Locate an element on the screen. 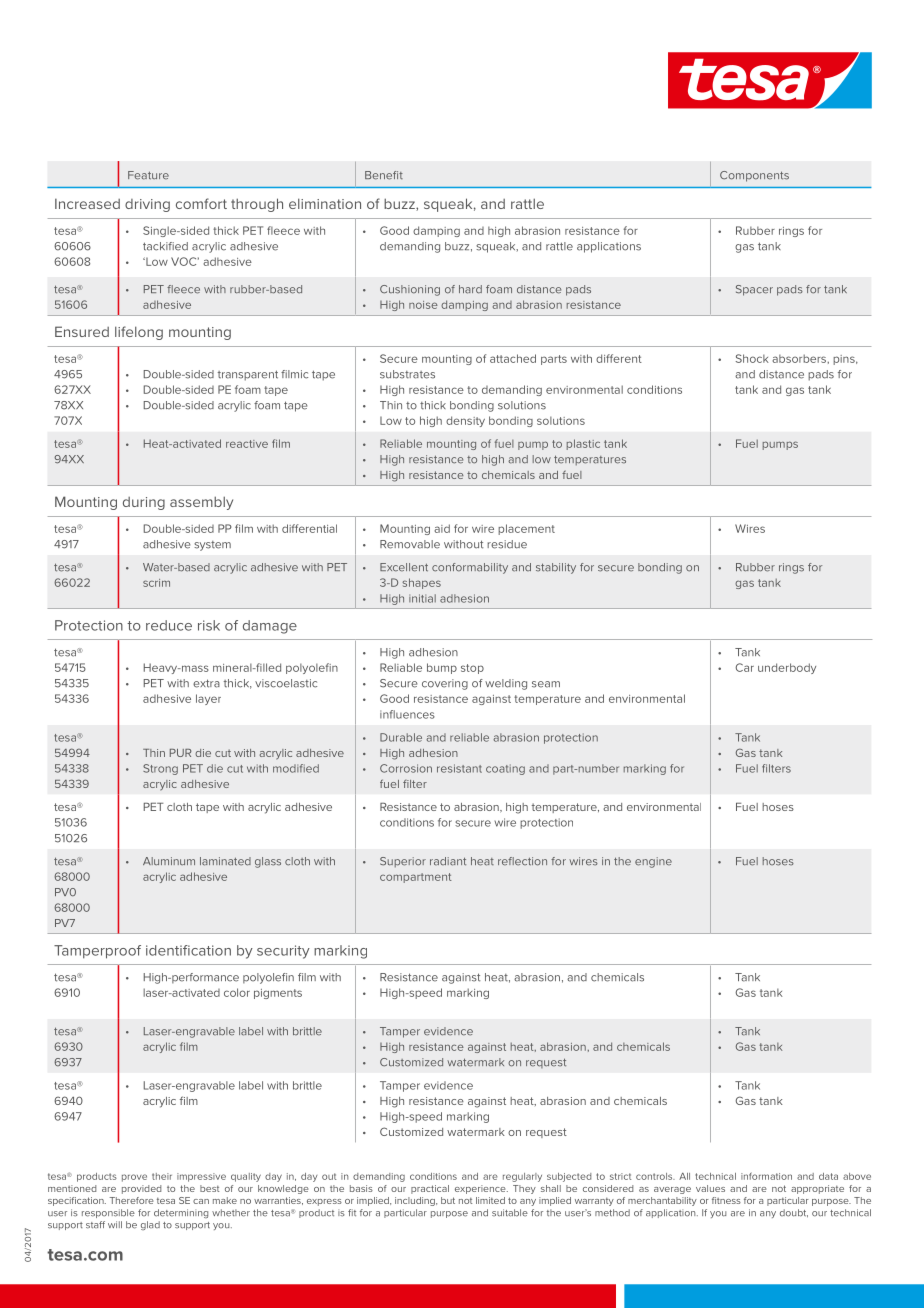 This screenshot has width=924, height=1308. experience is located at coordinates (481, 1189).
